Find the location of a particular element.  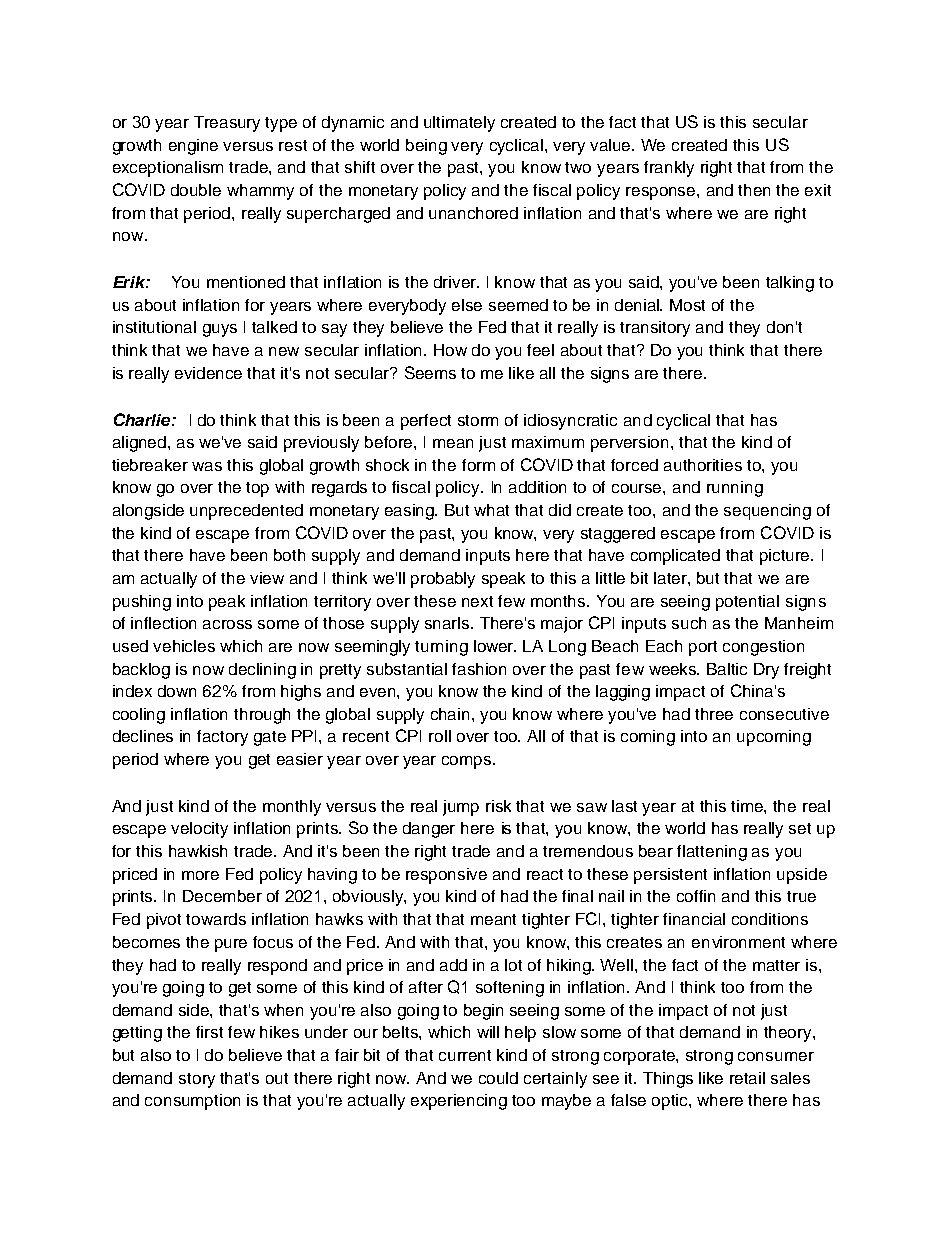

engine is located at coordinates (193, 147).
